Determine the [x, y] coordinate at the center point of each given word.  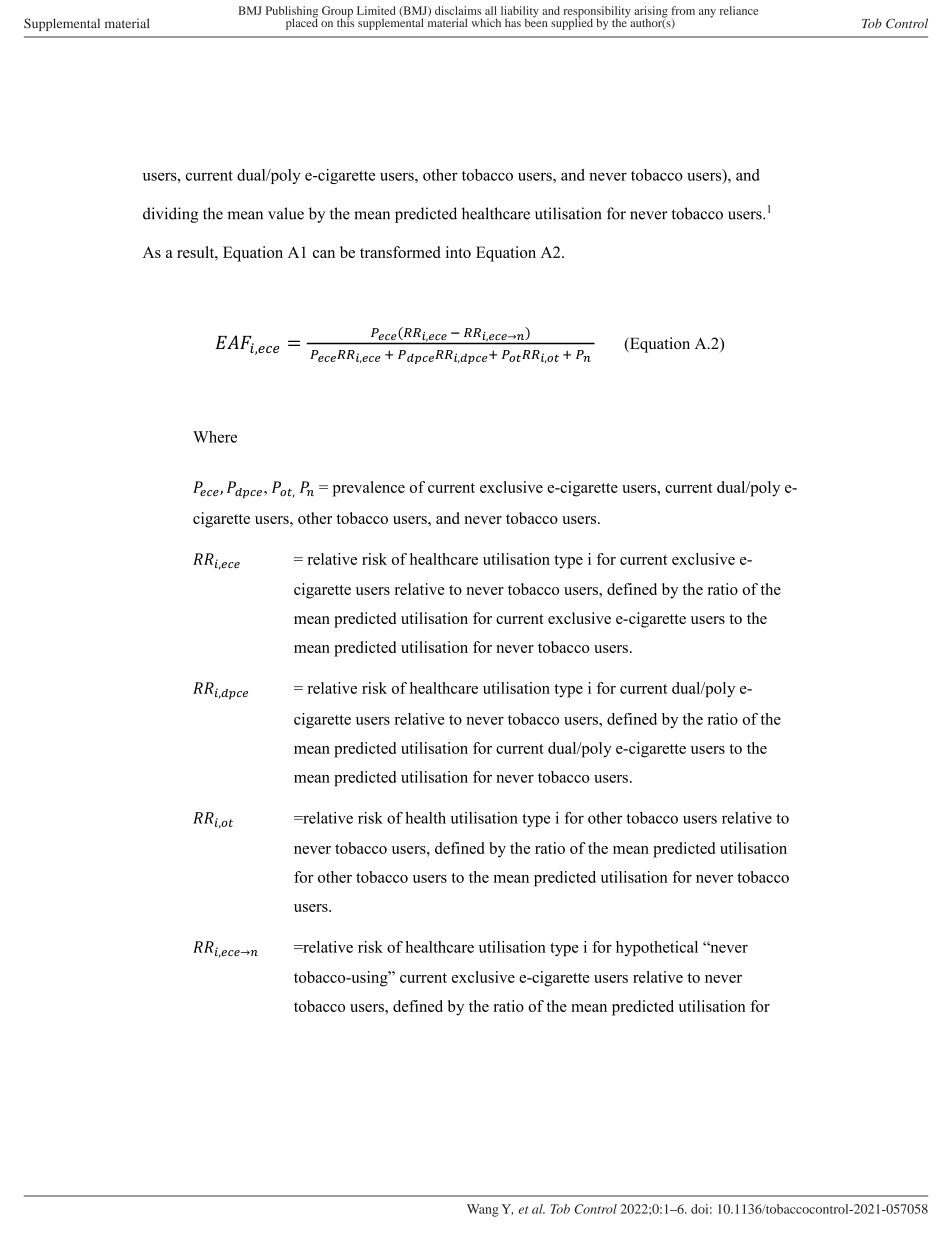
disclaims [458, 10]
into [458, 252]
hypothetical [657, 948]
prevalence [369, 489]
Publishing [292, 13]
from [683, 10]
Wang [483, 1210]
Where [215, 437]
